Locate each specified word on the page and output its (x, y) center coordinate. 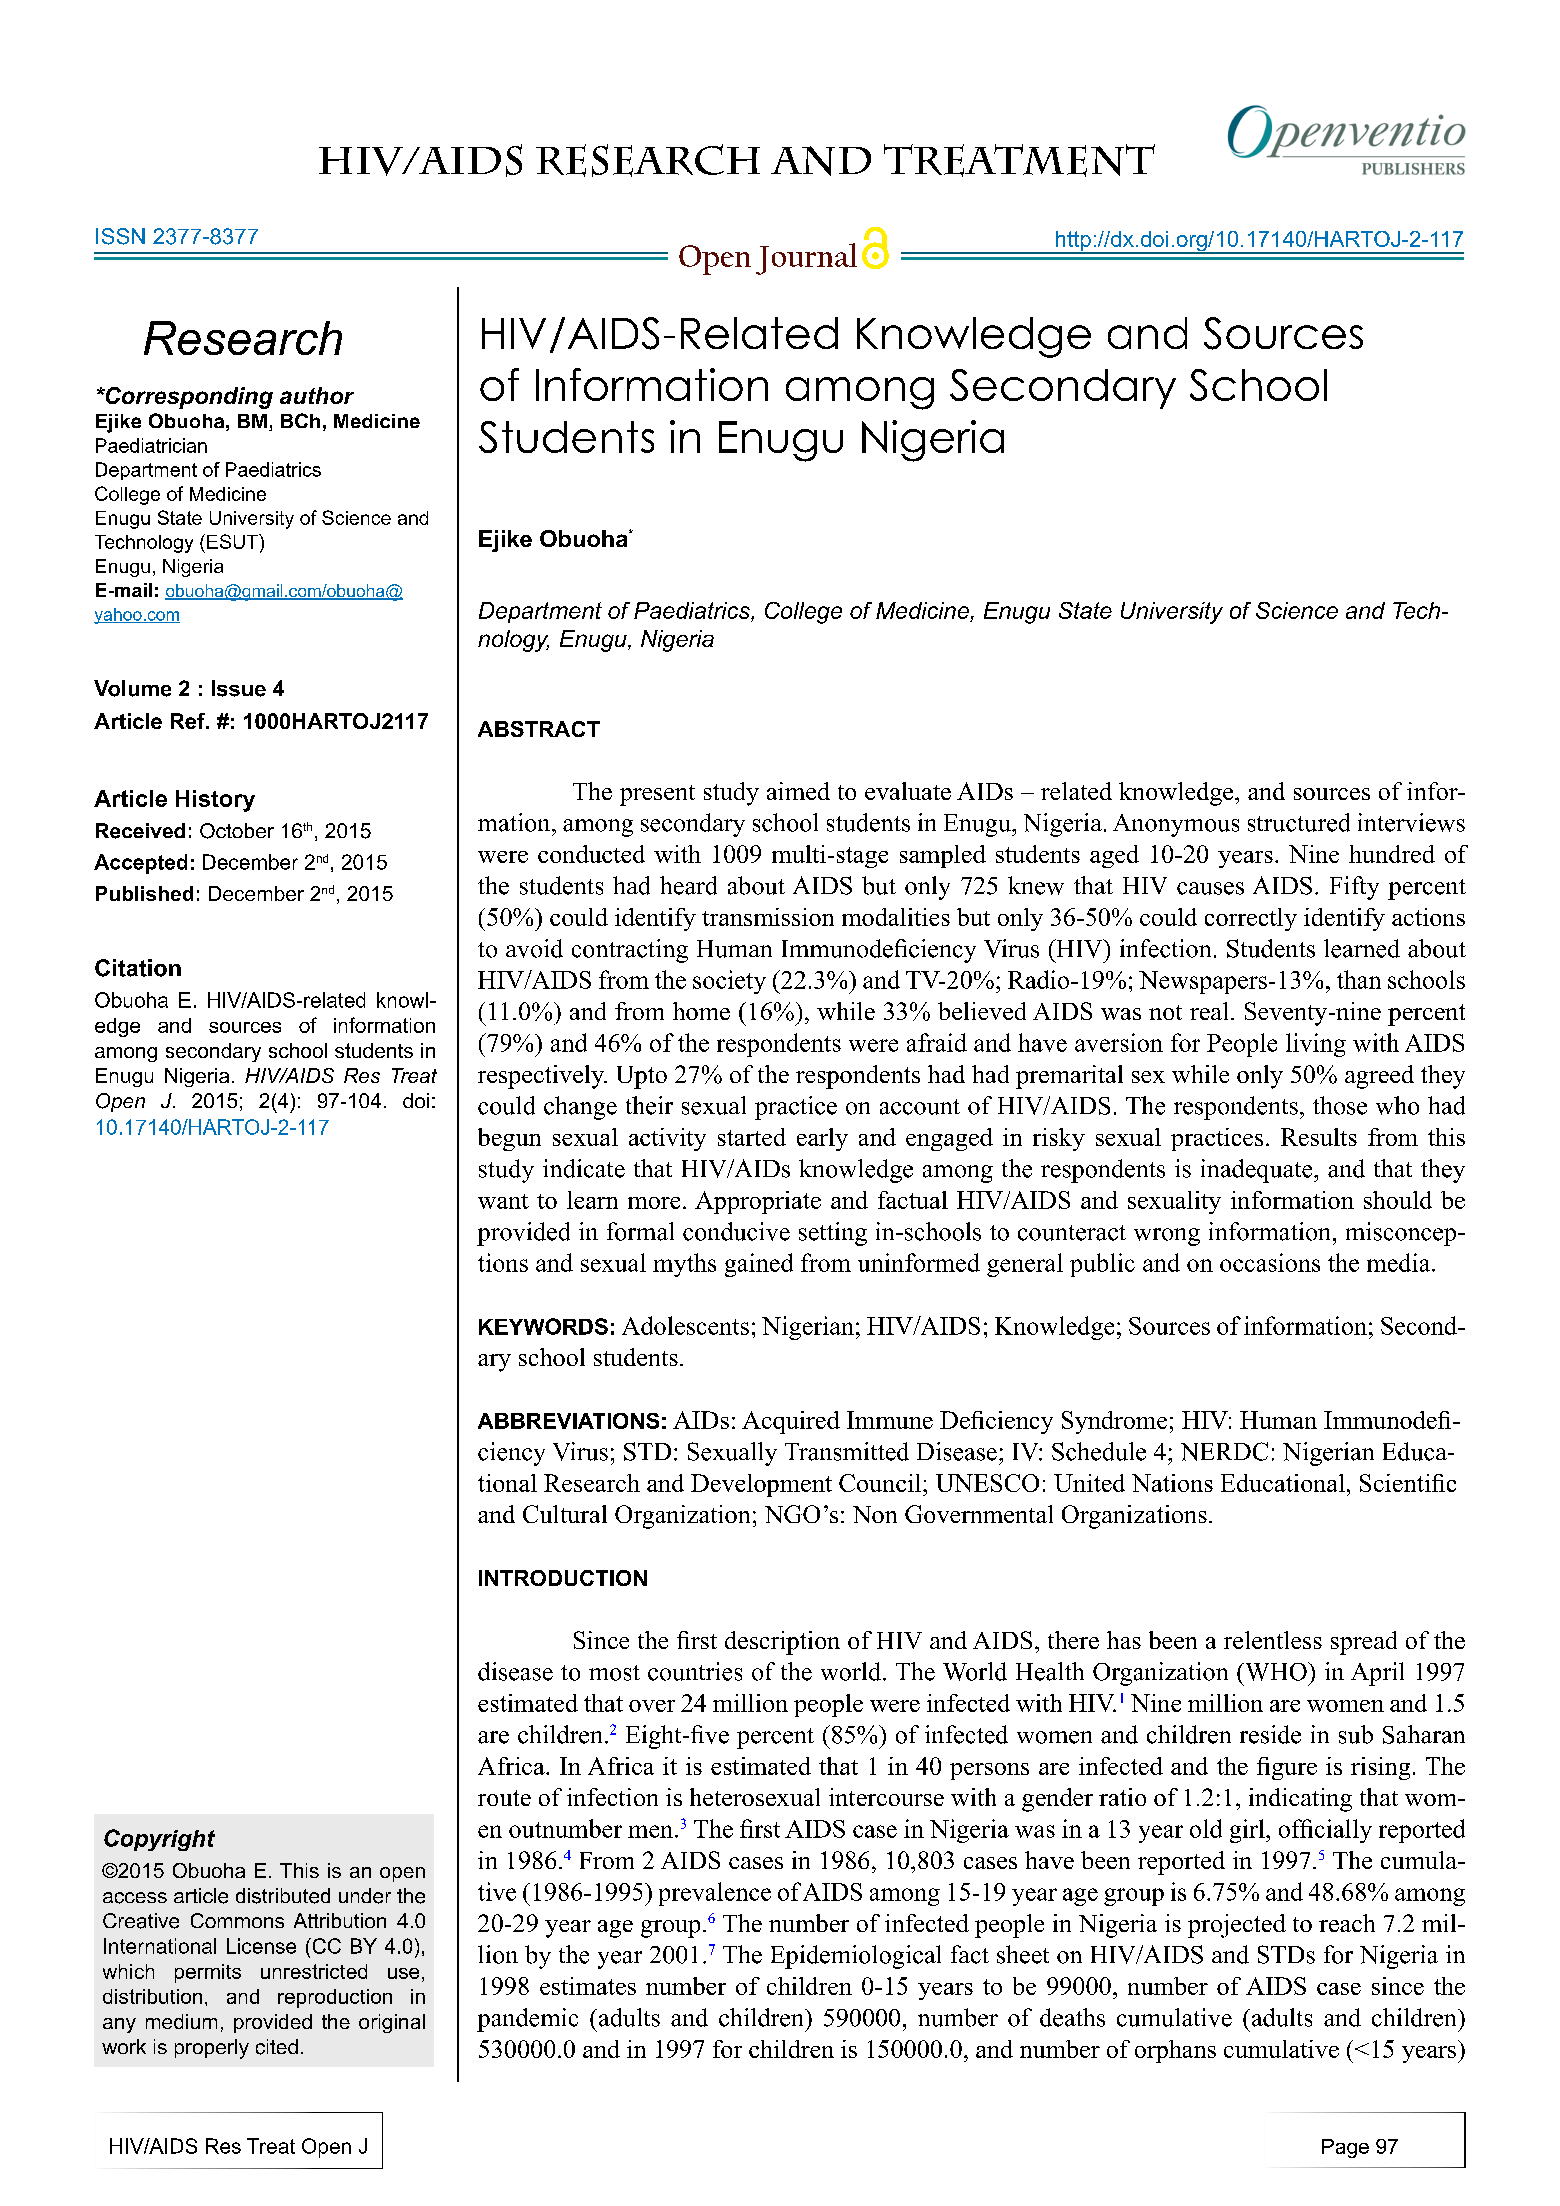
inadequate (1258, 1171)
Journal (806, 259)
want (503, 1201)
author (317, 395)
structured (1299, 822)
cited (277, 2047)
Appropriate (758, 1202)
